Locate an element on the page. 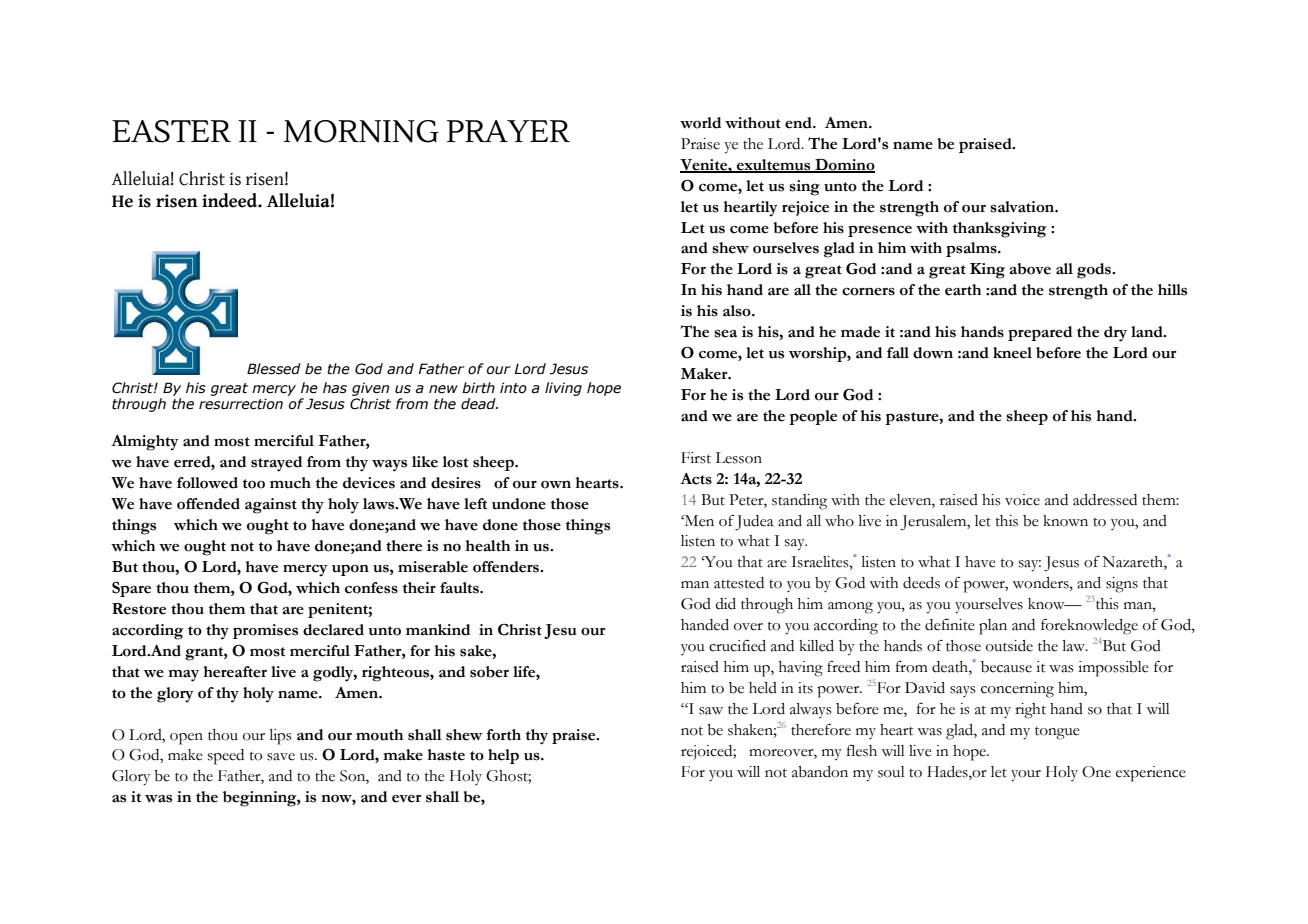  Blessed is located at coordinates (274, 369).
